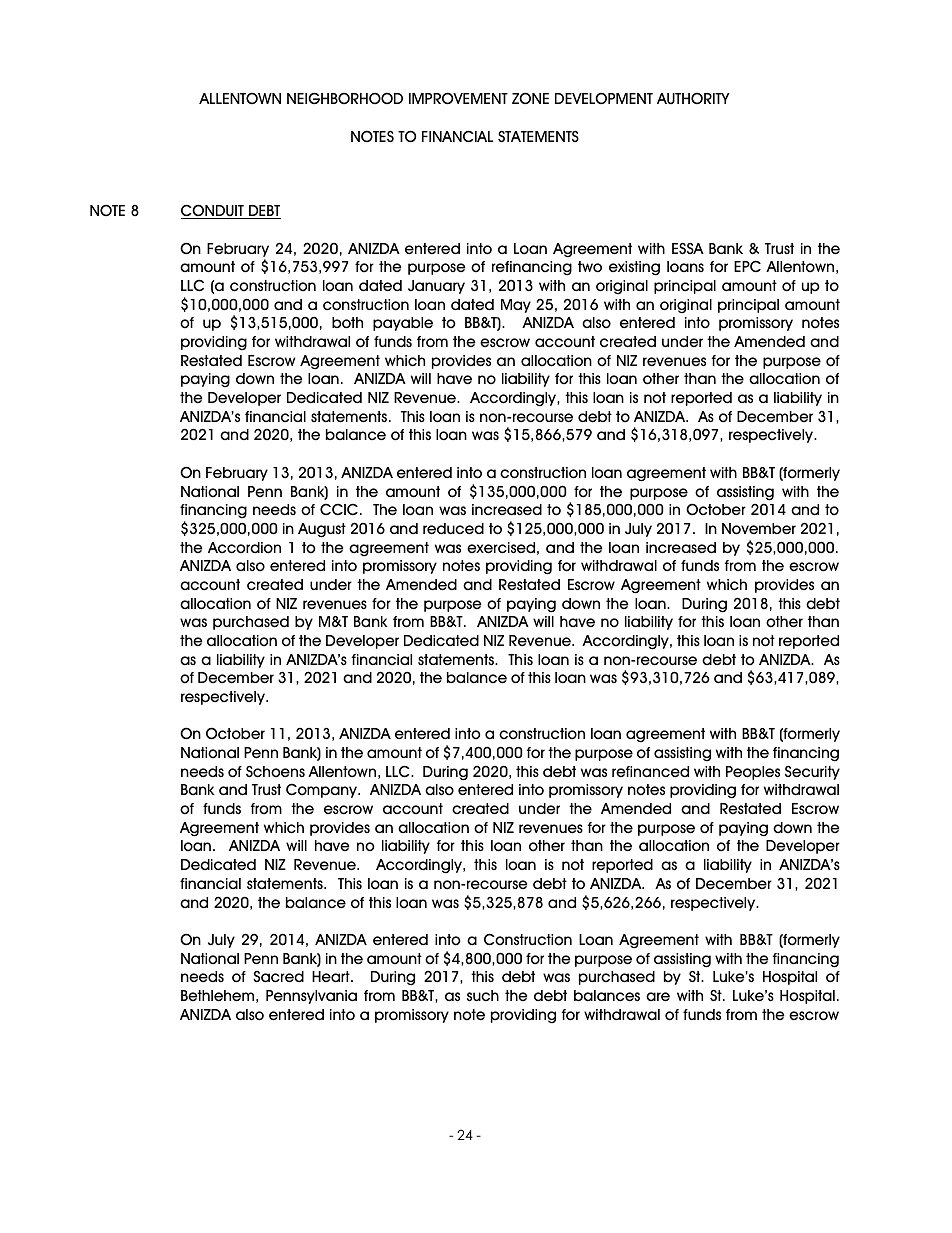 Image resolution: width=952 pixels, height=1233 pixels. Describe the element at coordinates (453, 529) in the image. I see `reduced` at that location.
